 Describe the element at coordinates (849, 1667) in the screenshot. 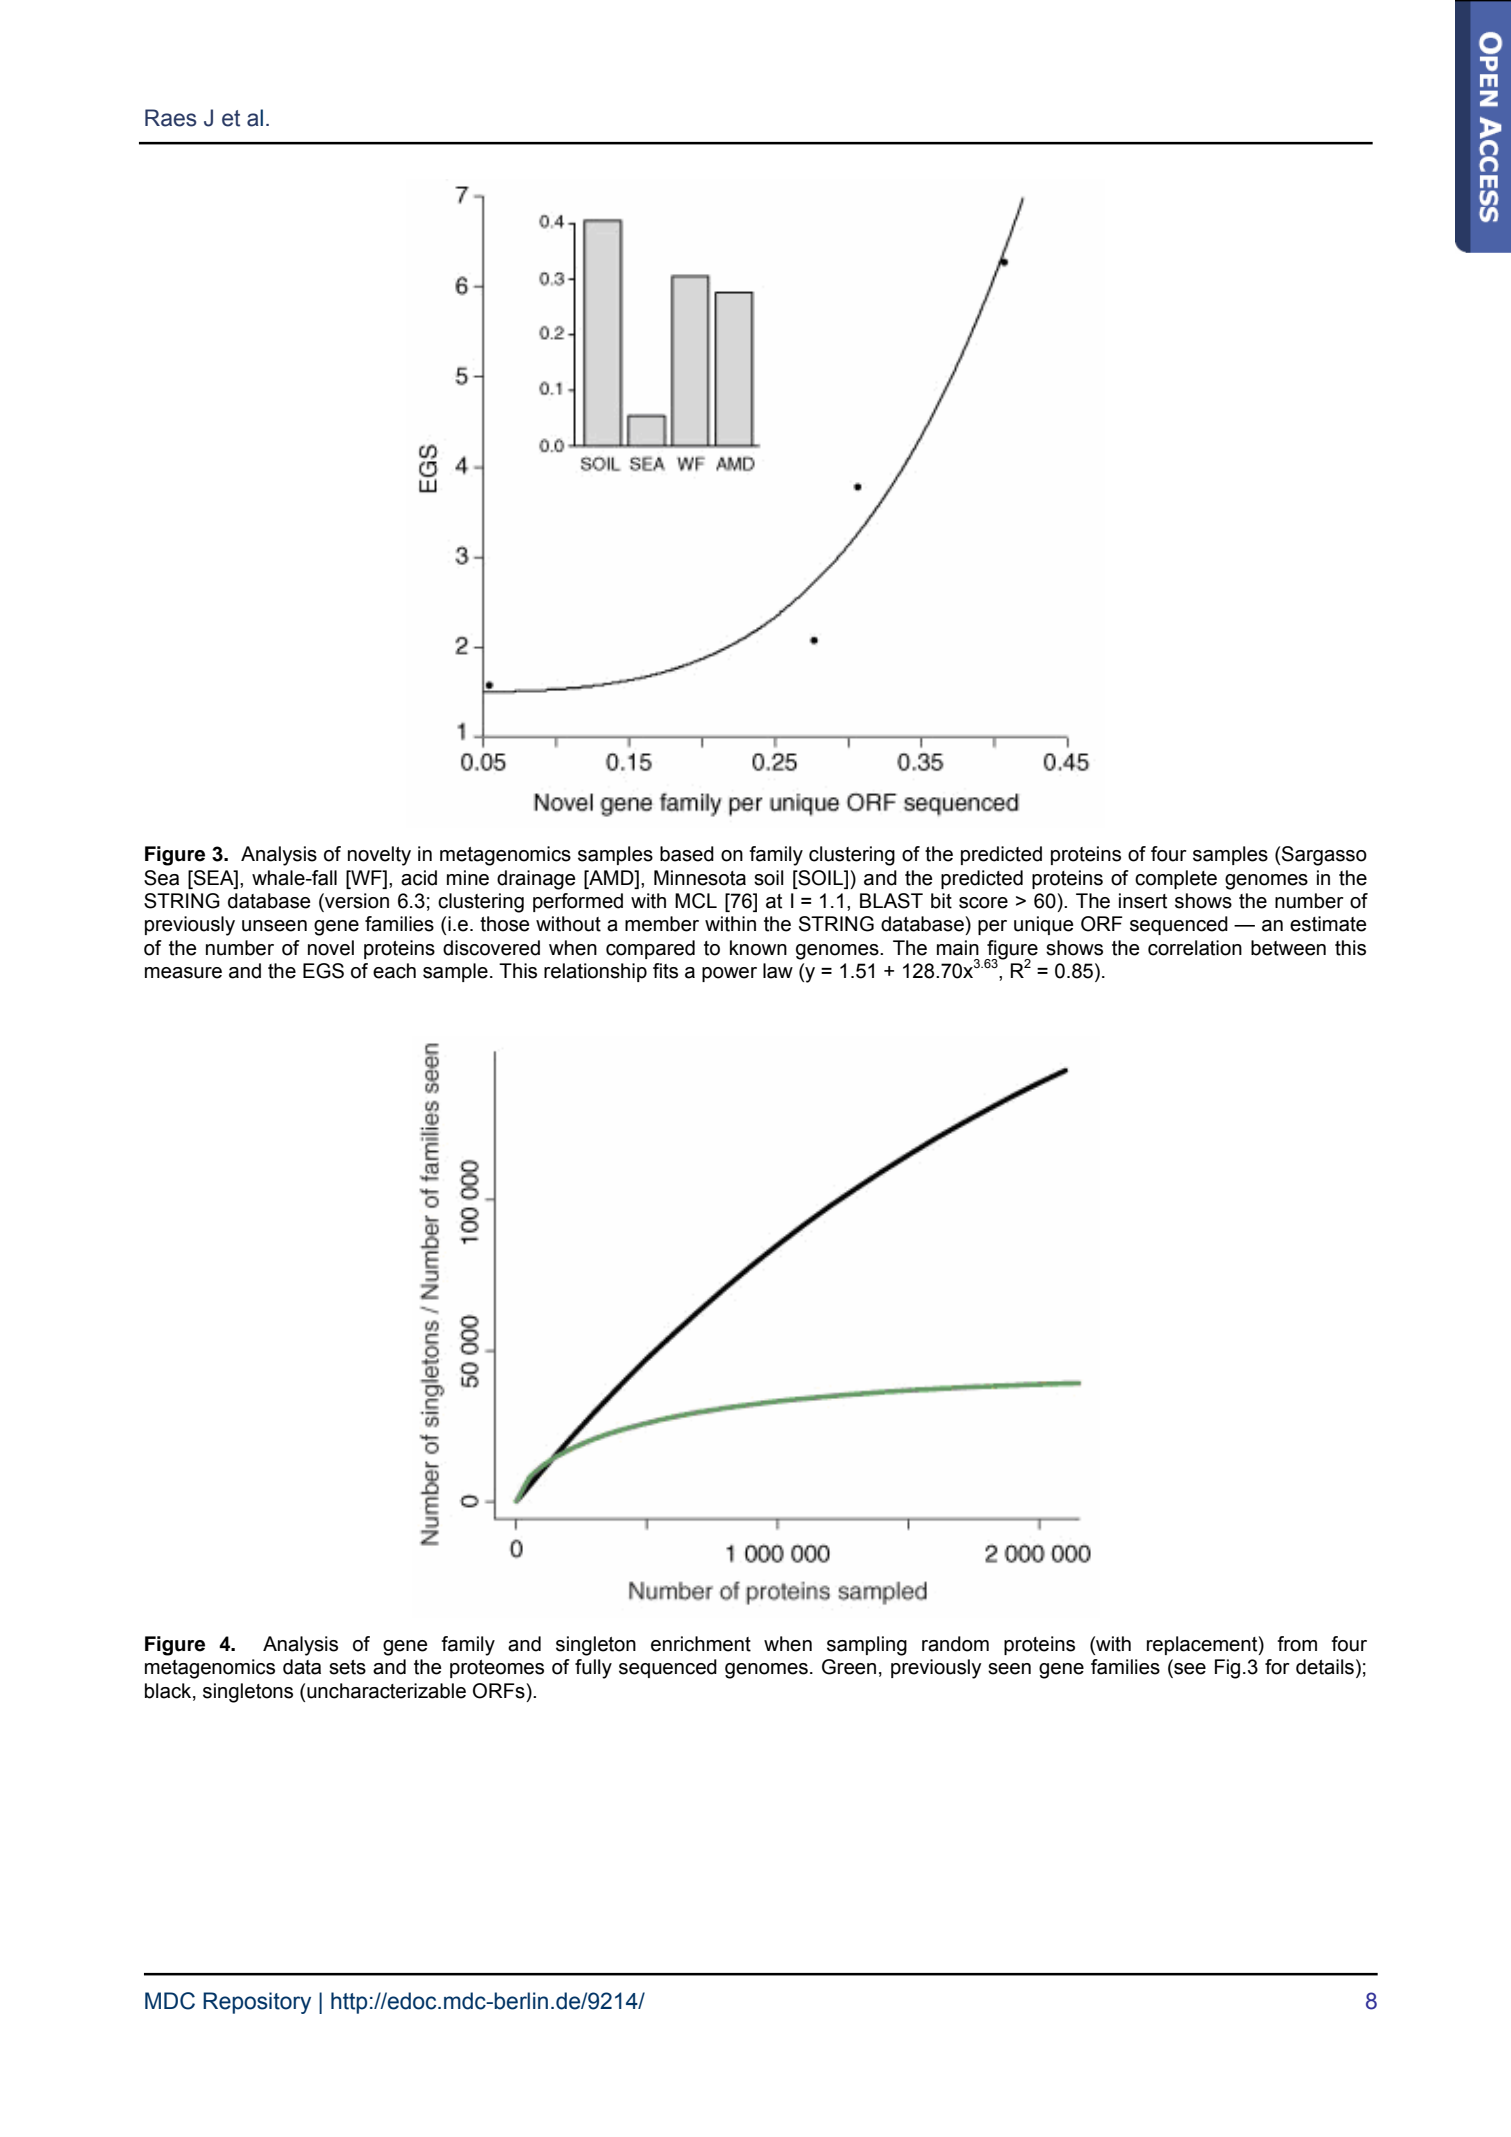

I see `Green` at that location.
